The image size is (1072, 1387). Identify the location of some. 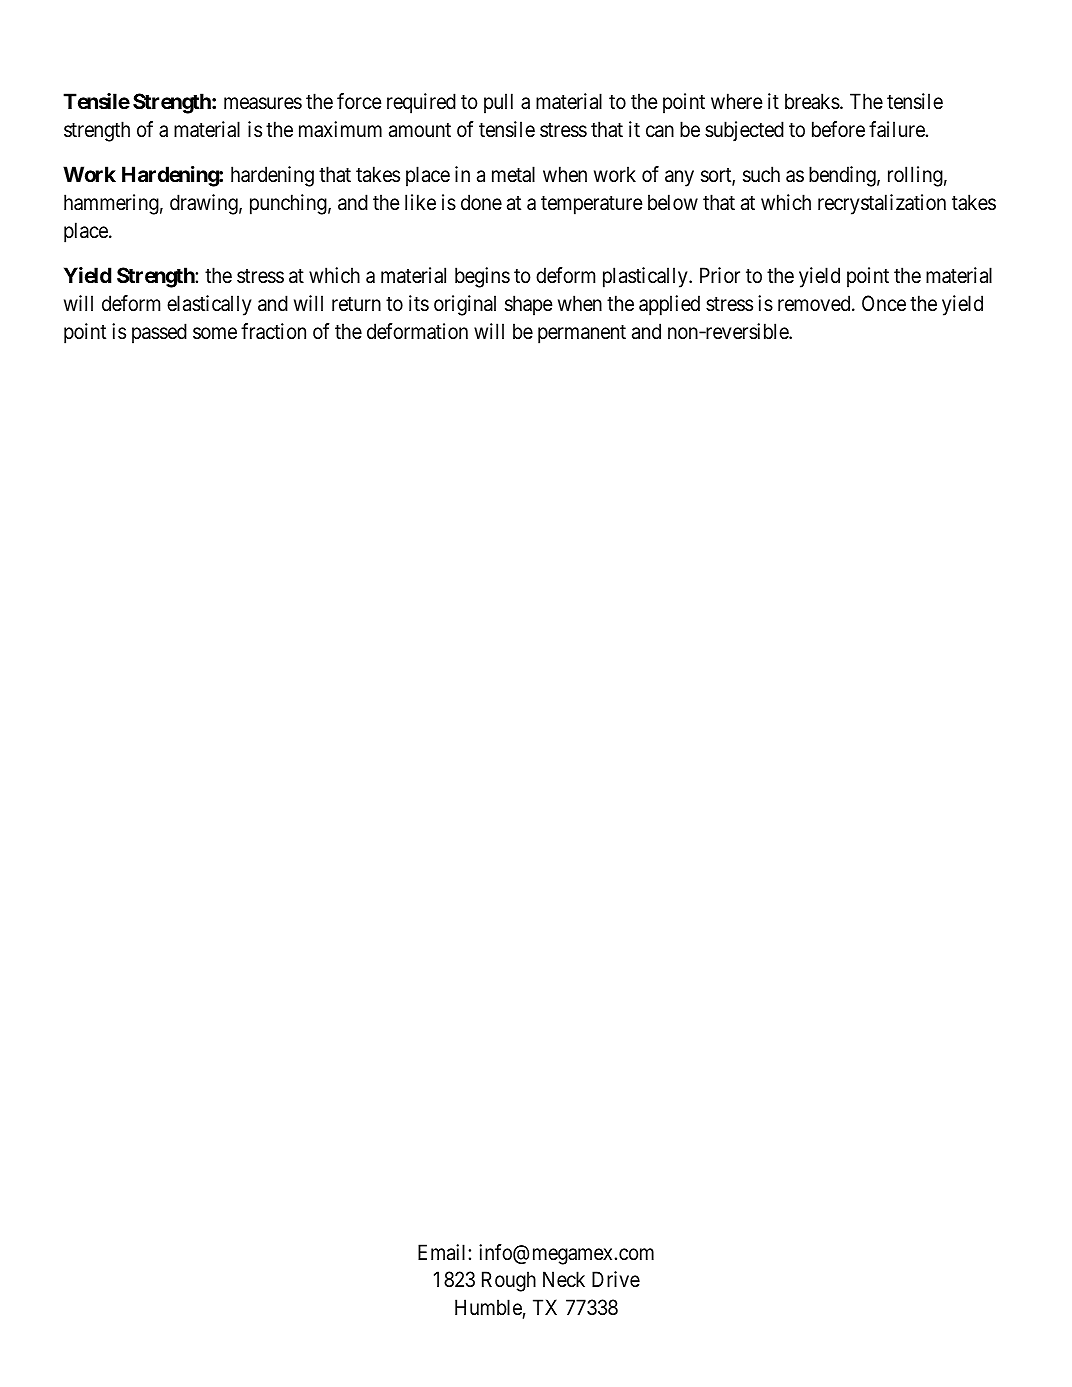
(215, 333).
